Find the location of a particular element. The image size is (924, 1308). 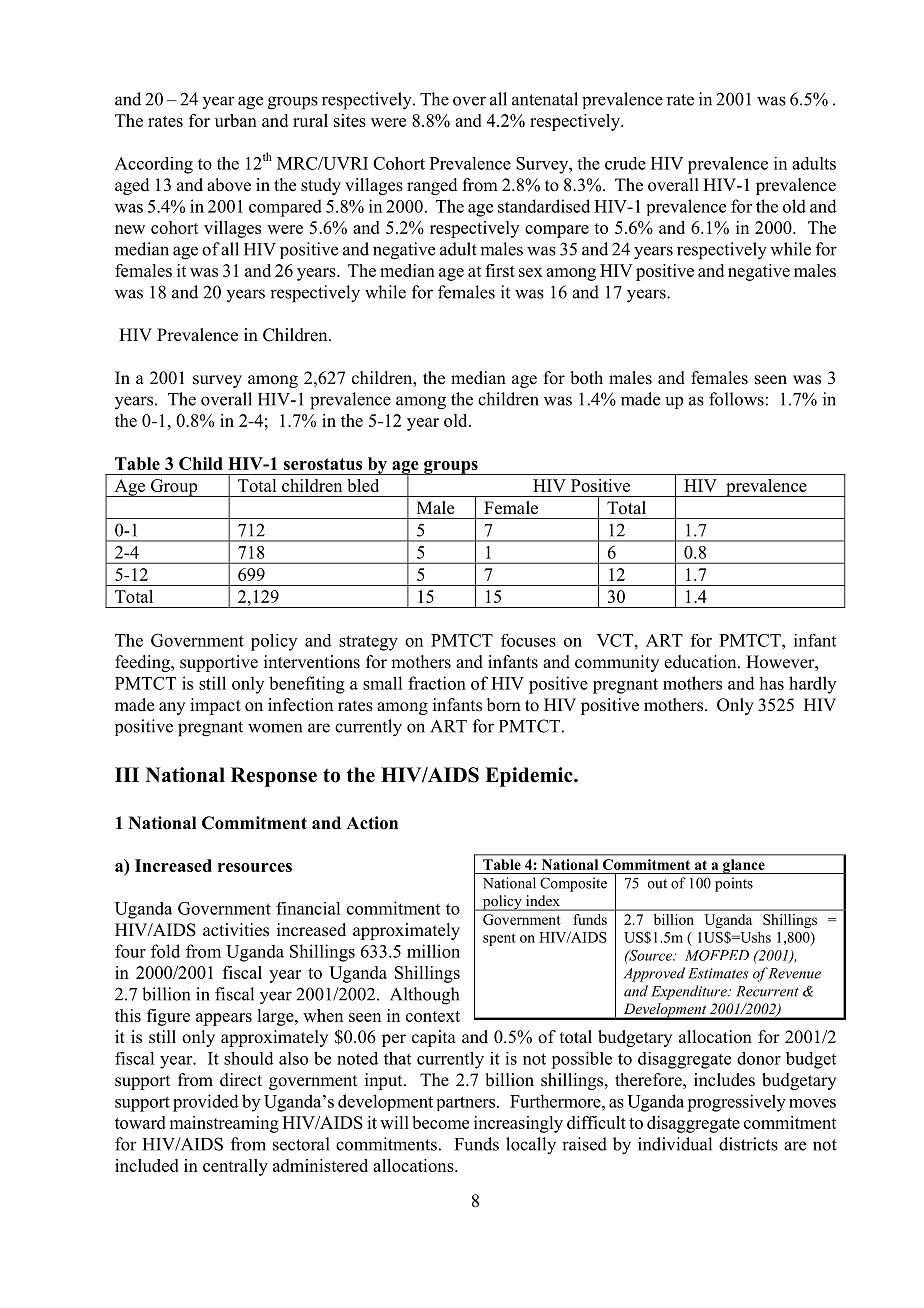

index is located at coordinates (543, 900).
